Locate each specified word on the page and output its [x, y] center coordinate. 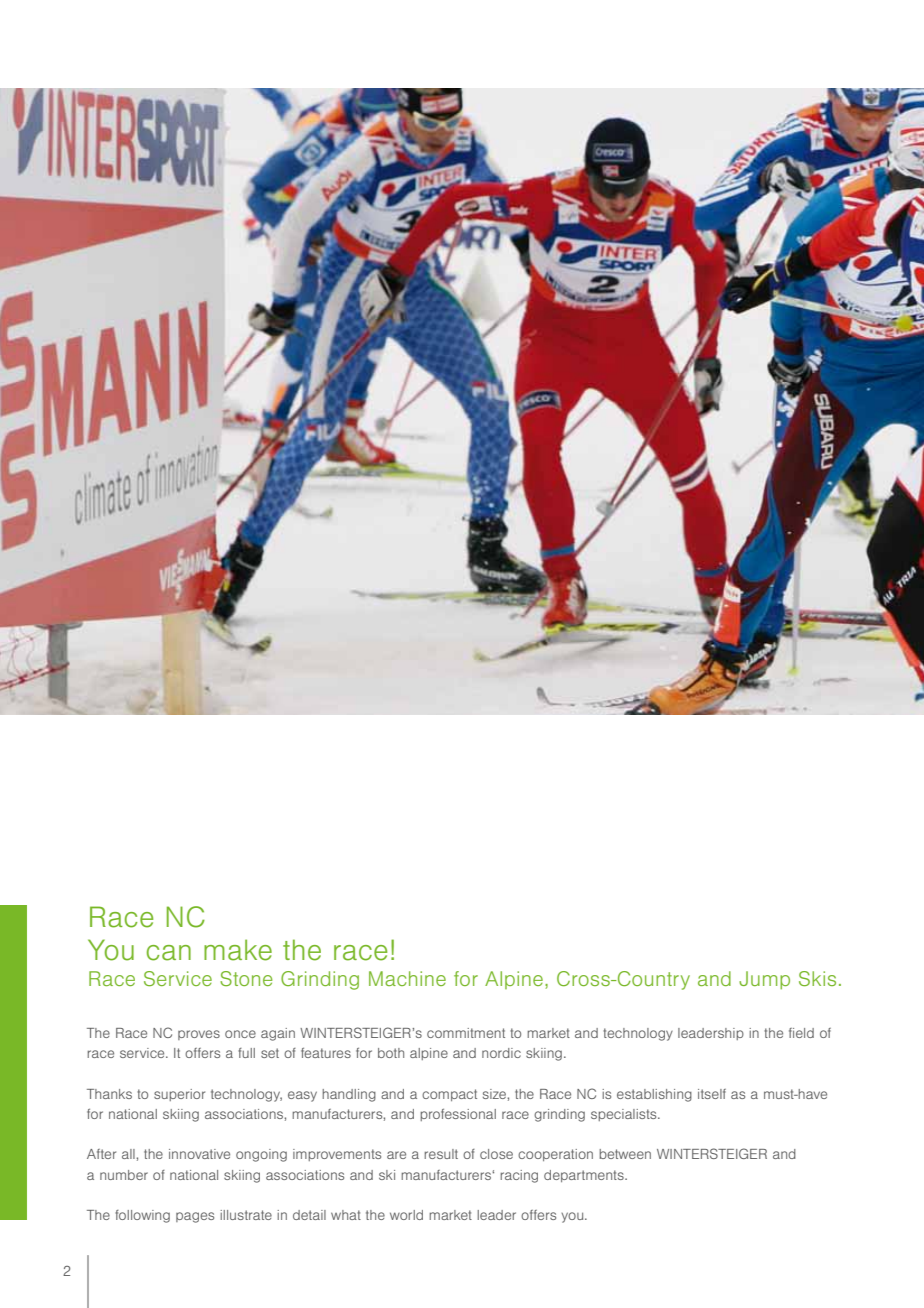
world [406, 1215]
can [169, 953]
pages [195, 1217]
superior [179, 1095]
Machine [407, 978]
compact [449, 1095]
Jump [764, 980]
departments [585, 1176]
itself [712, 1094]
